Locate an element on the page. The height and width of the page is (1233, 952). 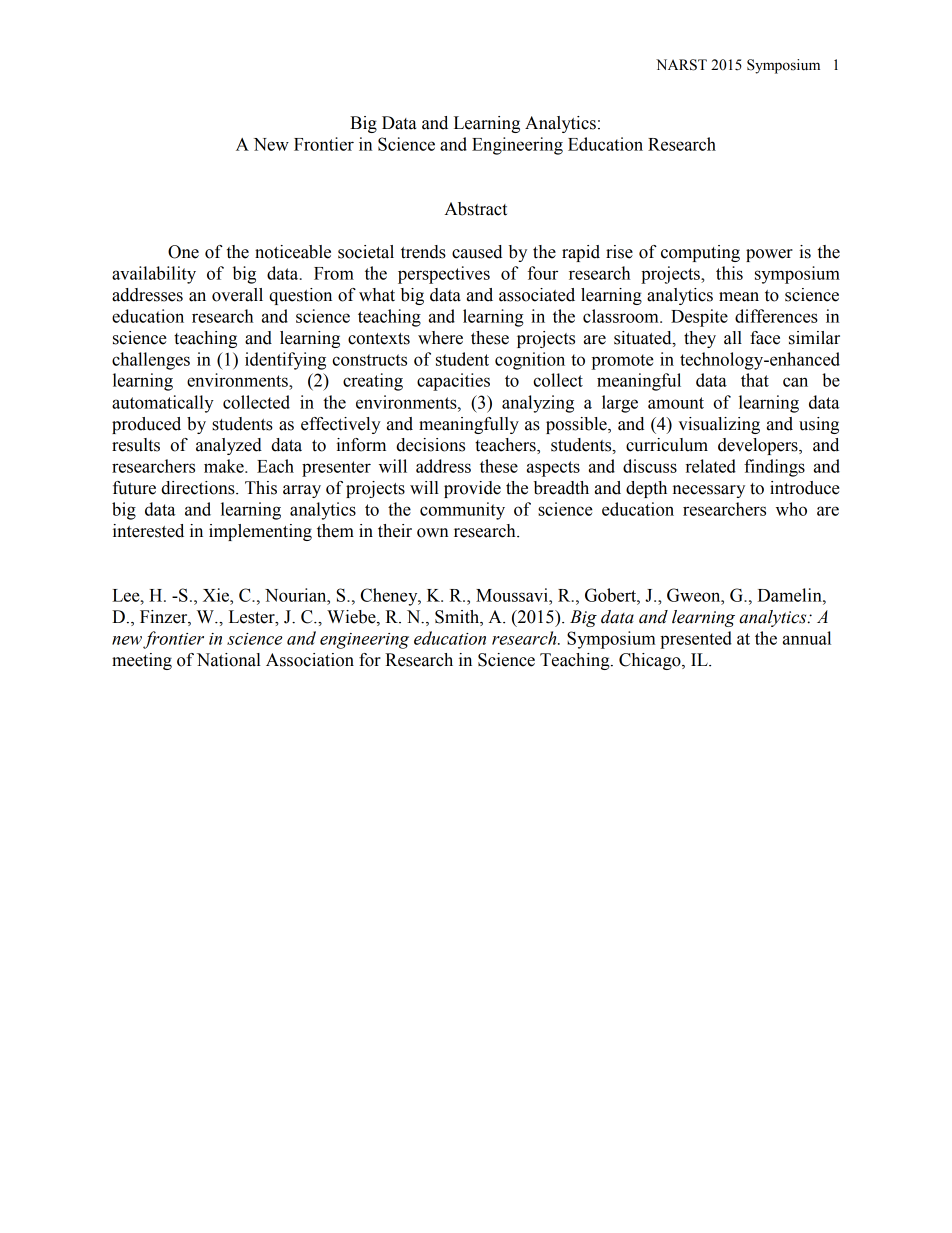
who is located at coordinates (791, 509).
